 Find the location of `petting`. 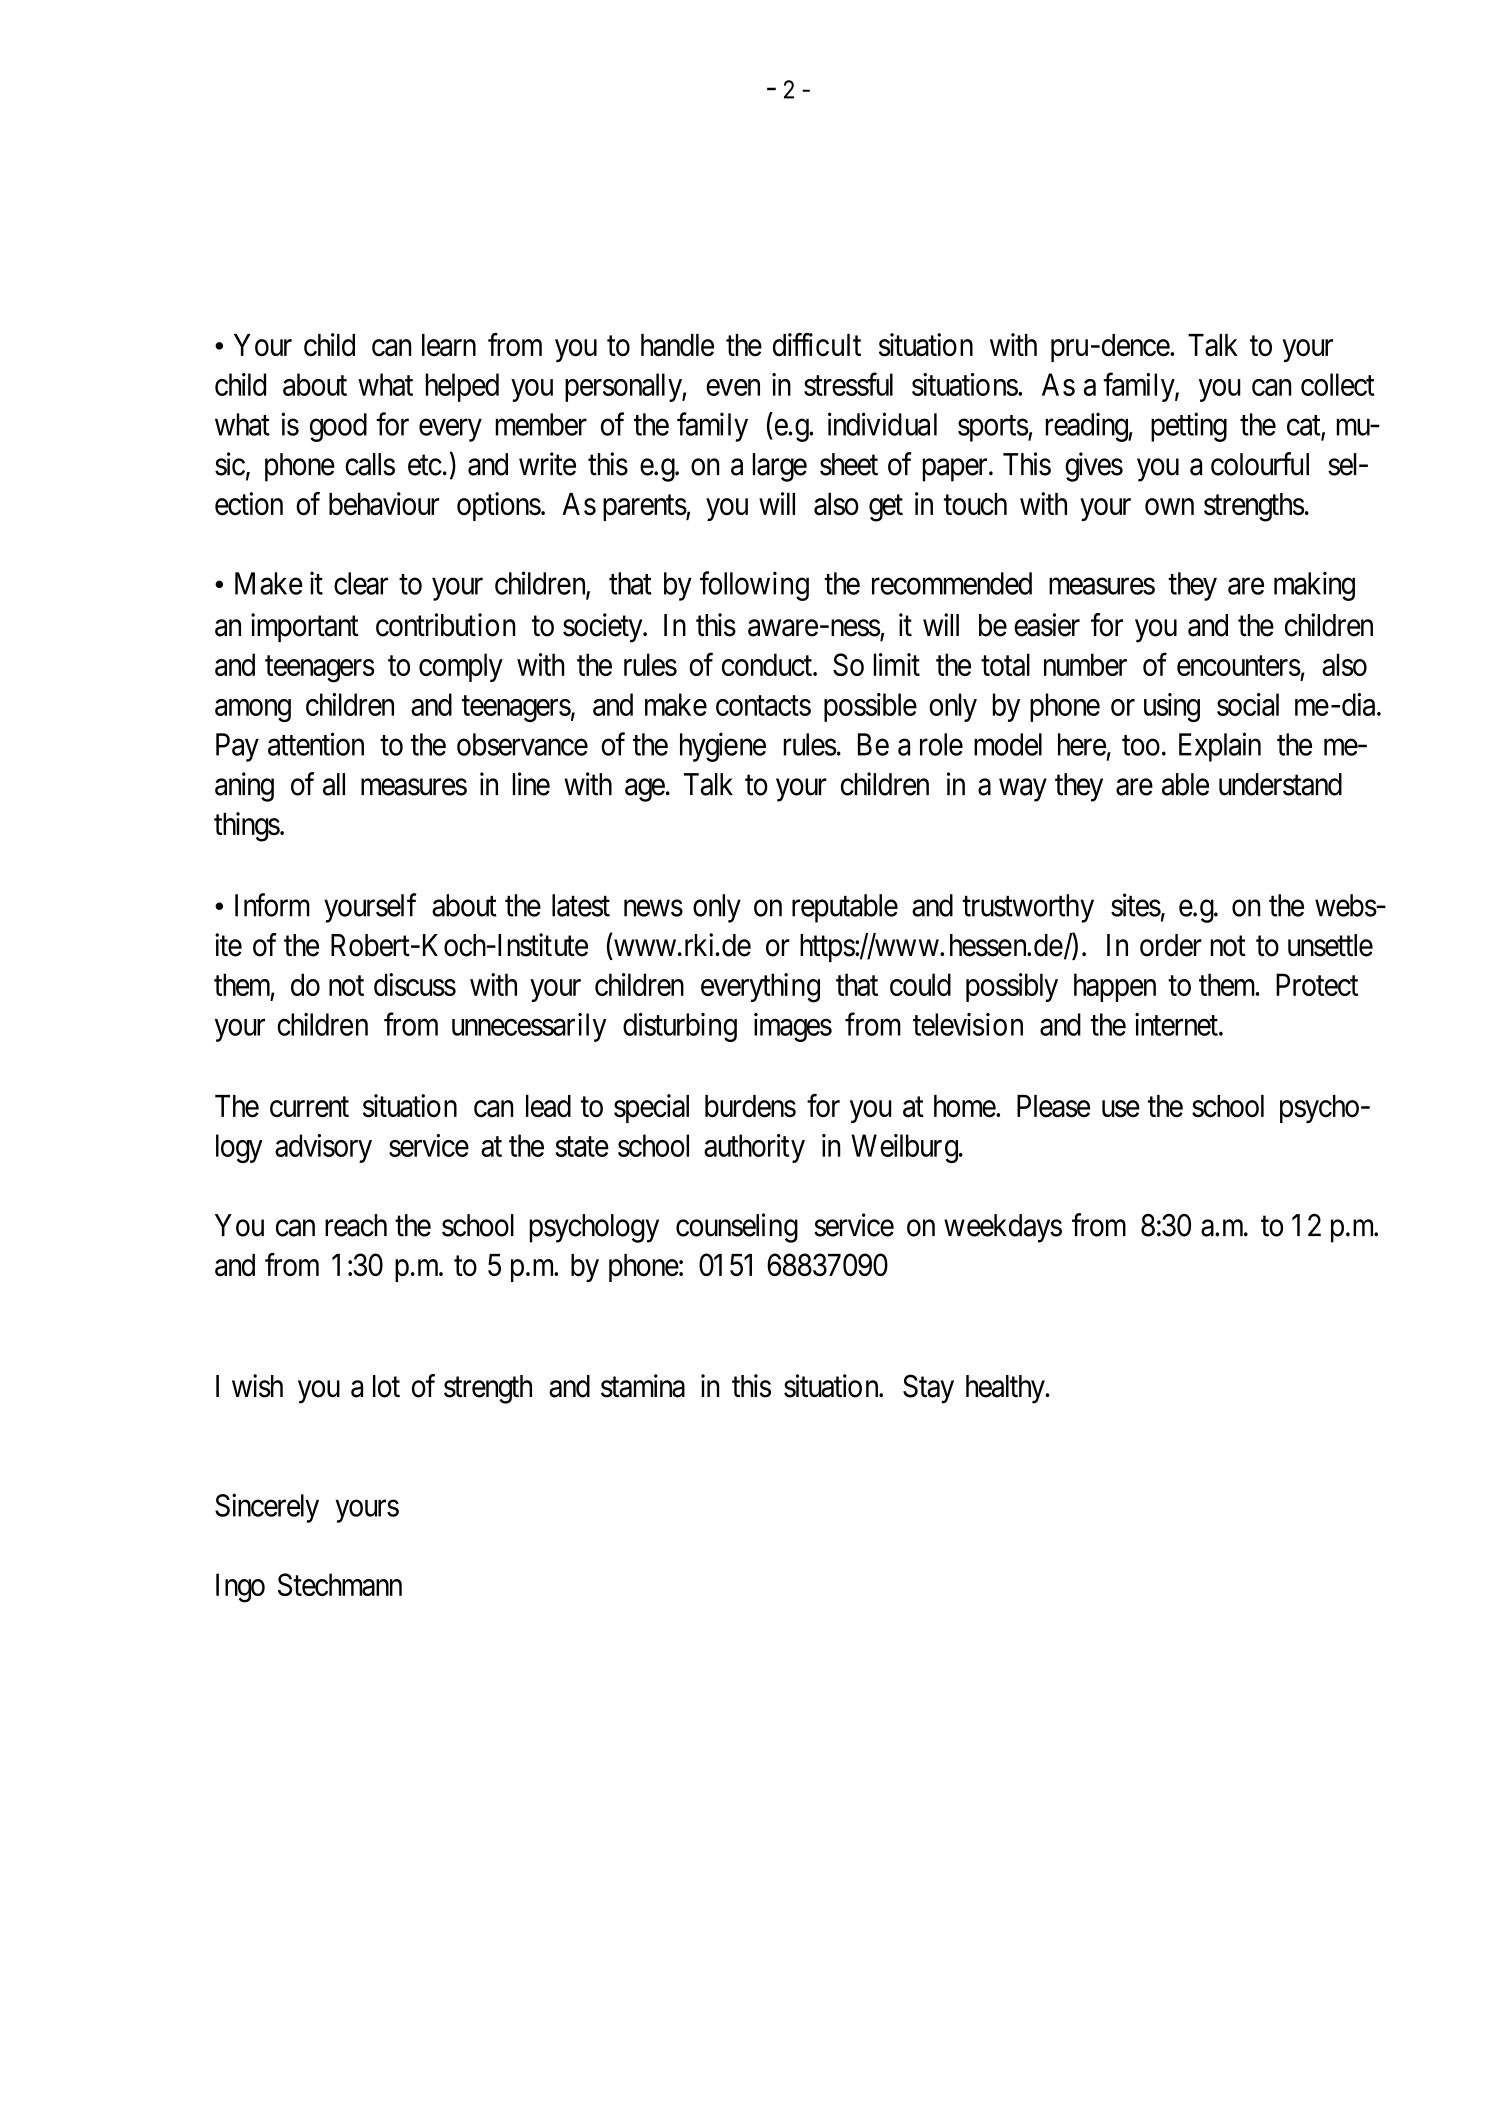

petting is located at coordinates (1189, 427).
